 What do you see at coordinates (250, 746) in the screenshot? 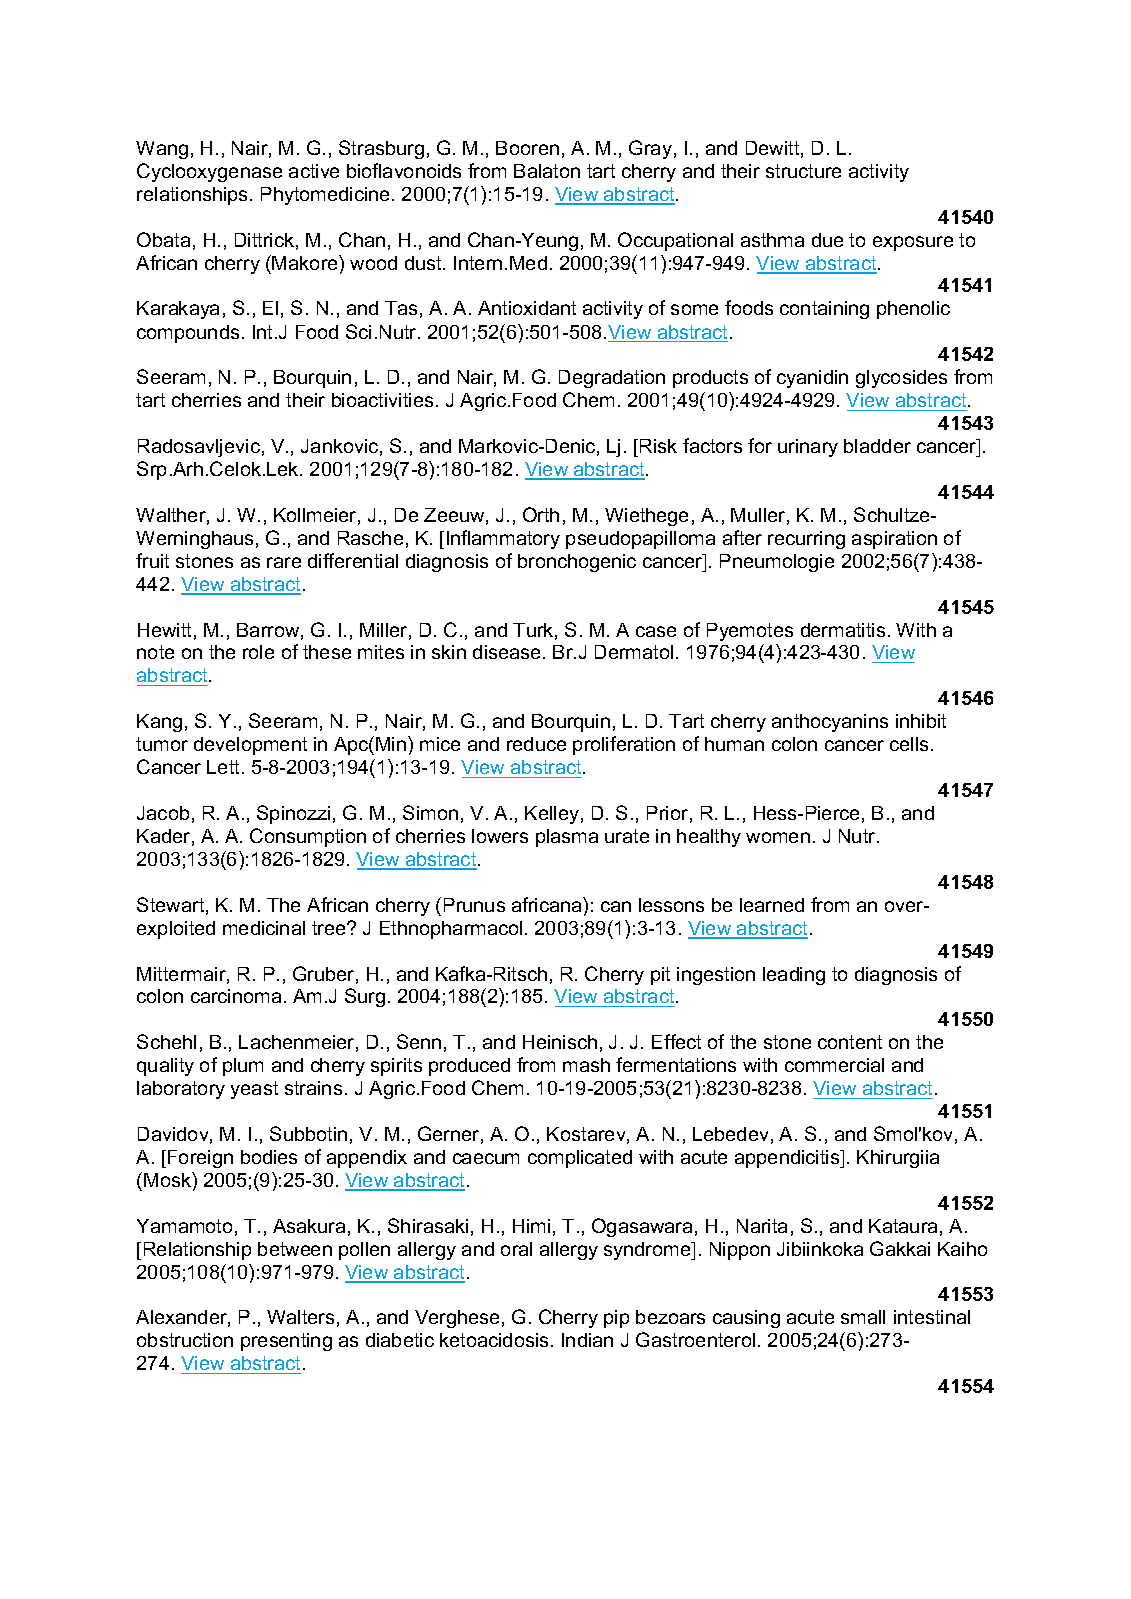
I see `development` at bounding box center [250, 746].
